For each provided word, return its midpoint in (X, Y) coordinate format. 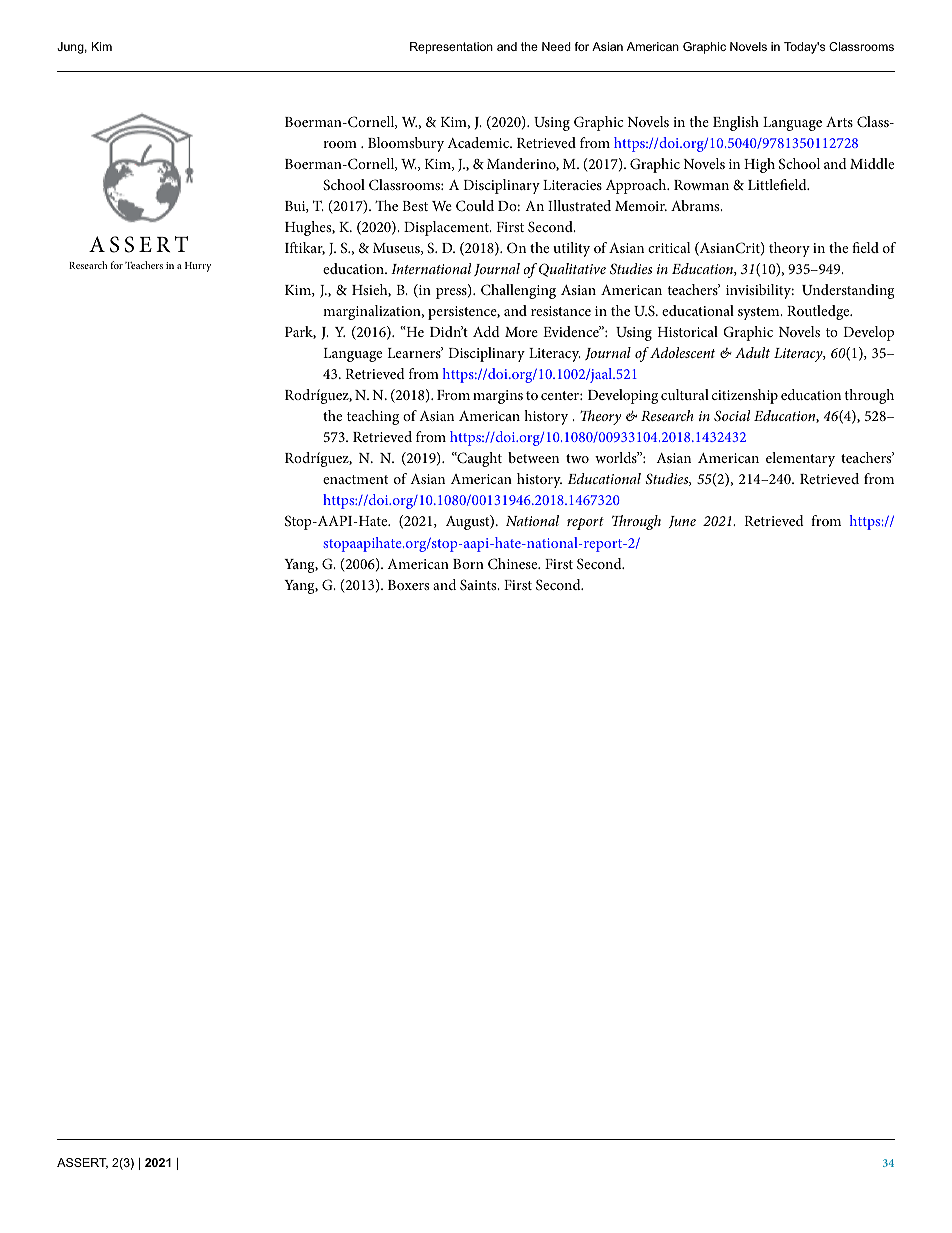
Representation (451, 48)
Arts (839, 122)
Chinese (514, 563)
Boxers (408, 585)
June (682, 522)
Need (556, 46)
